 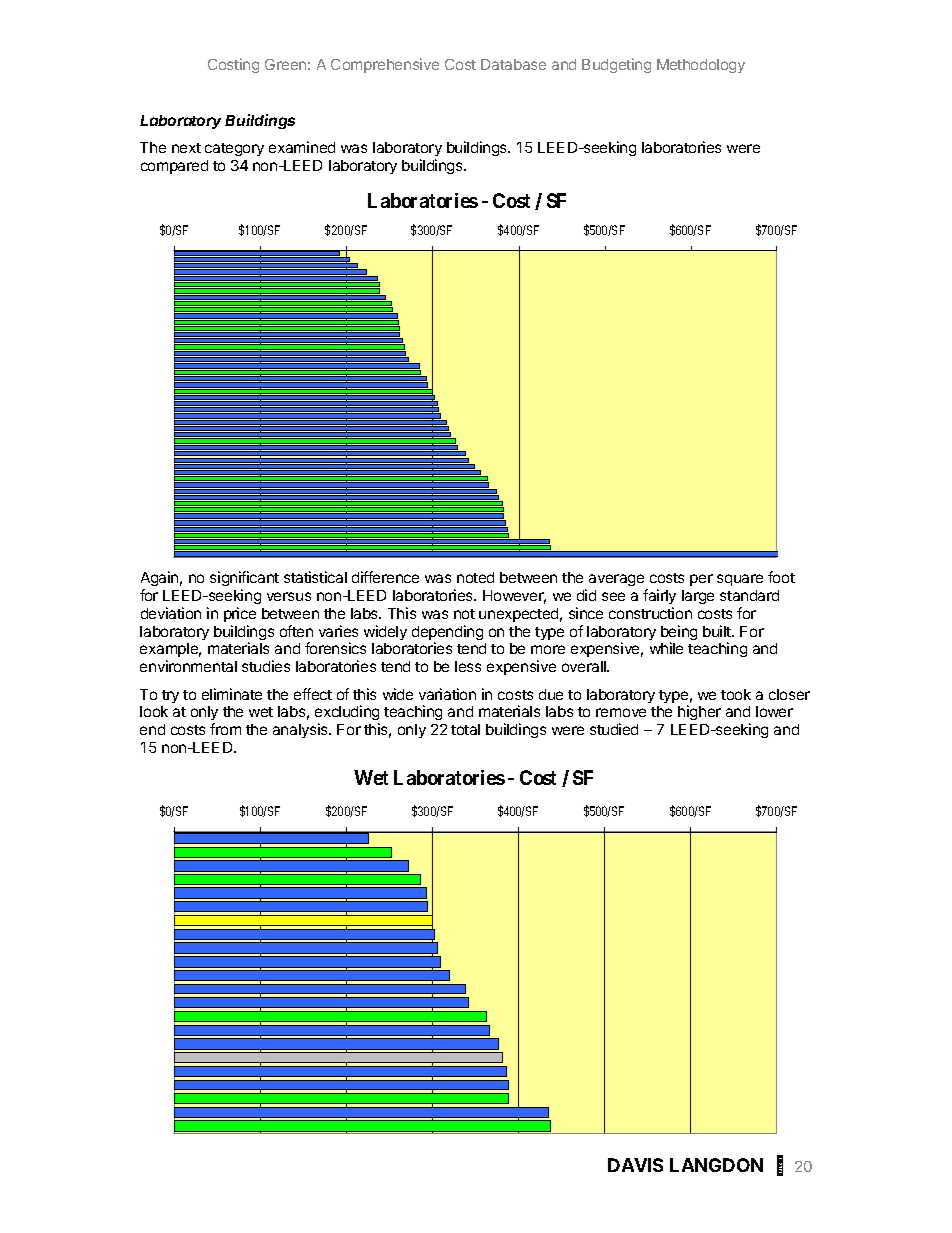 What do you see at coordinates (465, 729) in the document?
I see `total` at bounding box center [465, 729].
